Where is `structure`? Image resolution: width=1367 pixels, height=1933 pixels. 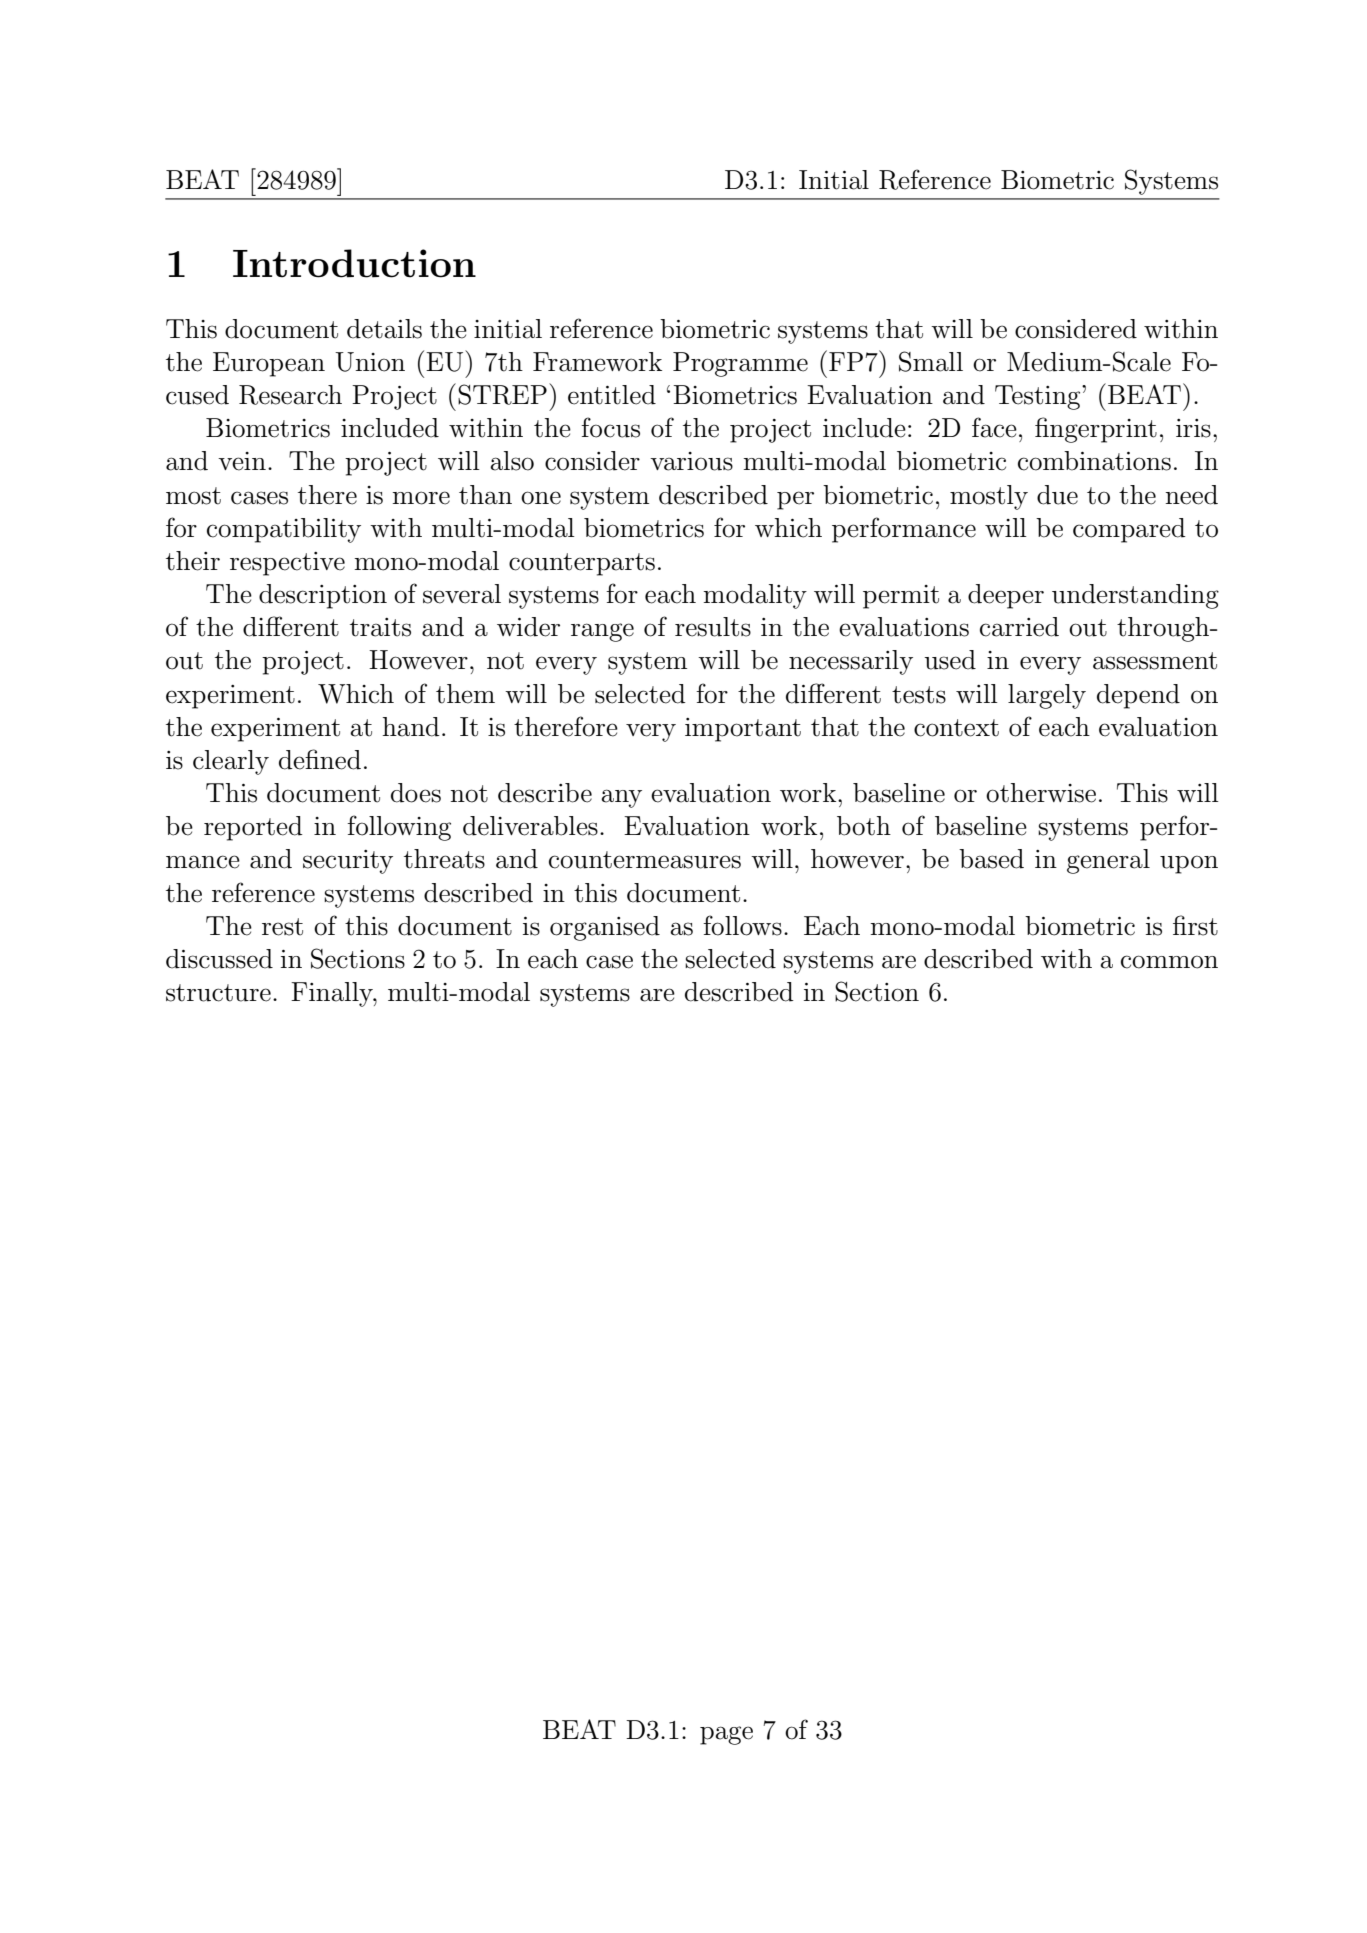 structure is located at coordinates (218, 993).
